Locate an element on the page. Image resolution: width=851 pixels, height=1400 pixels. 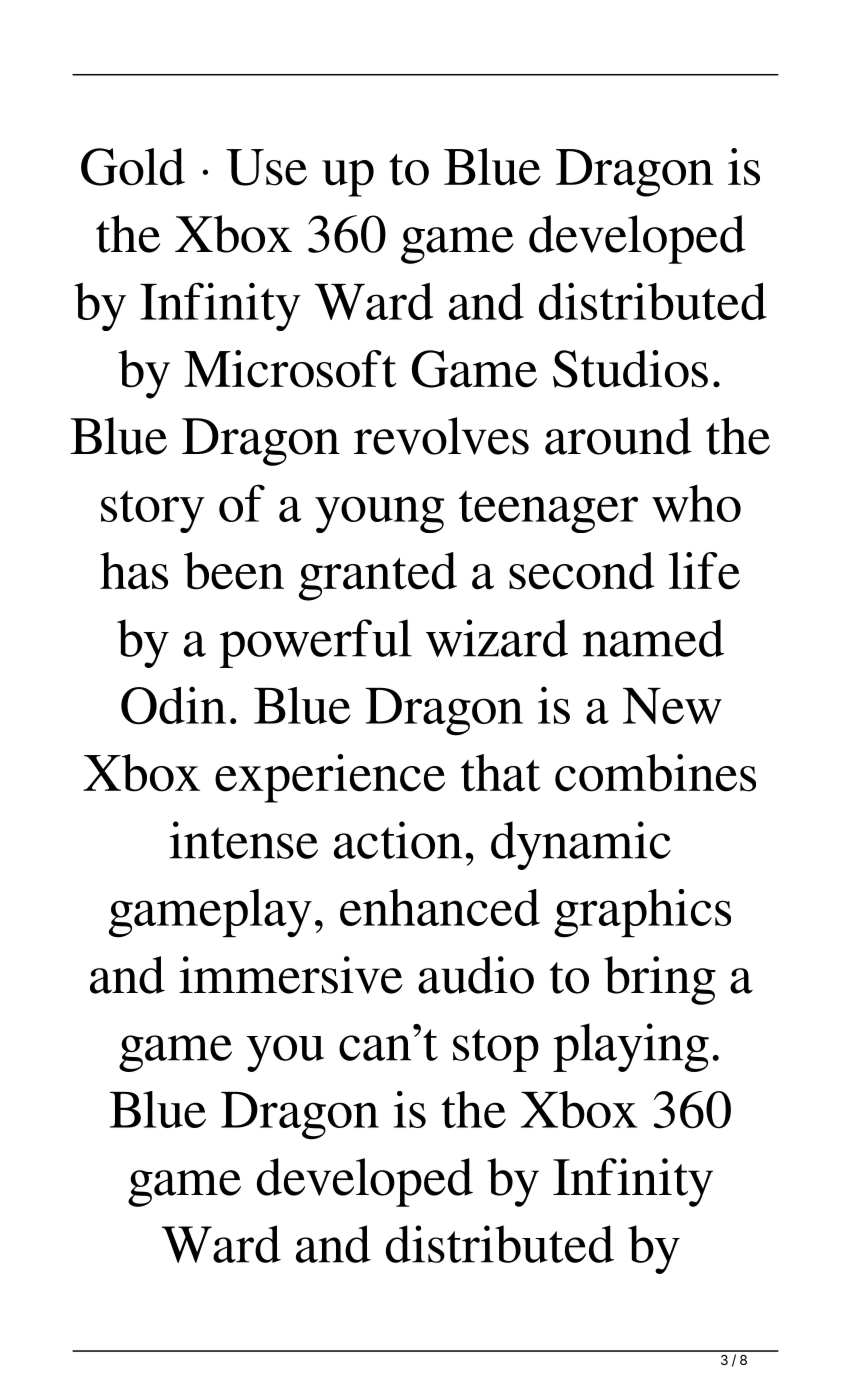
action is located at coordinates (398, 840).
